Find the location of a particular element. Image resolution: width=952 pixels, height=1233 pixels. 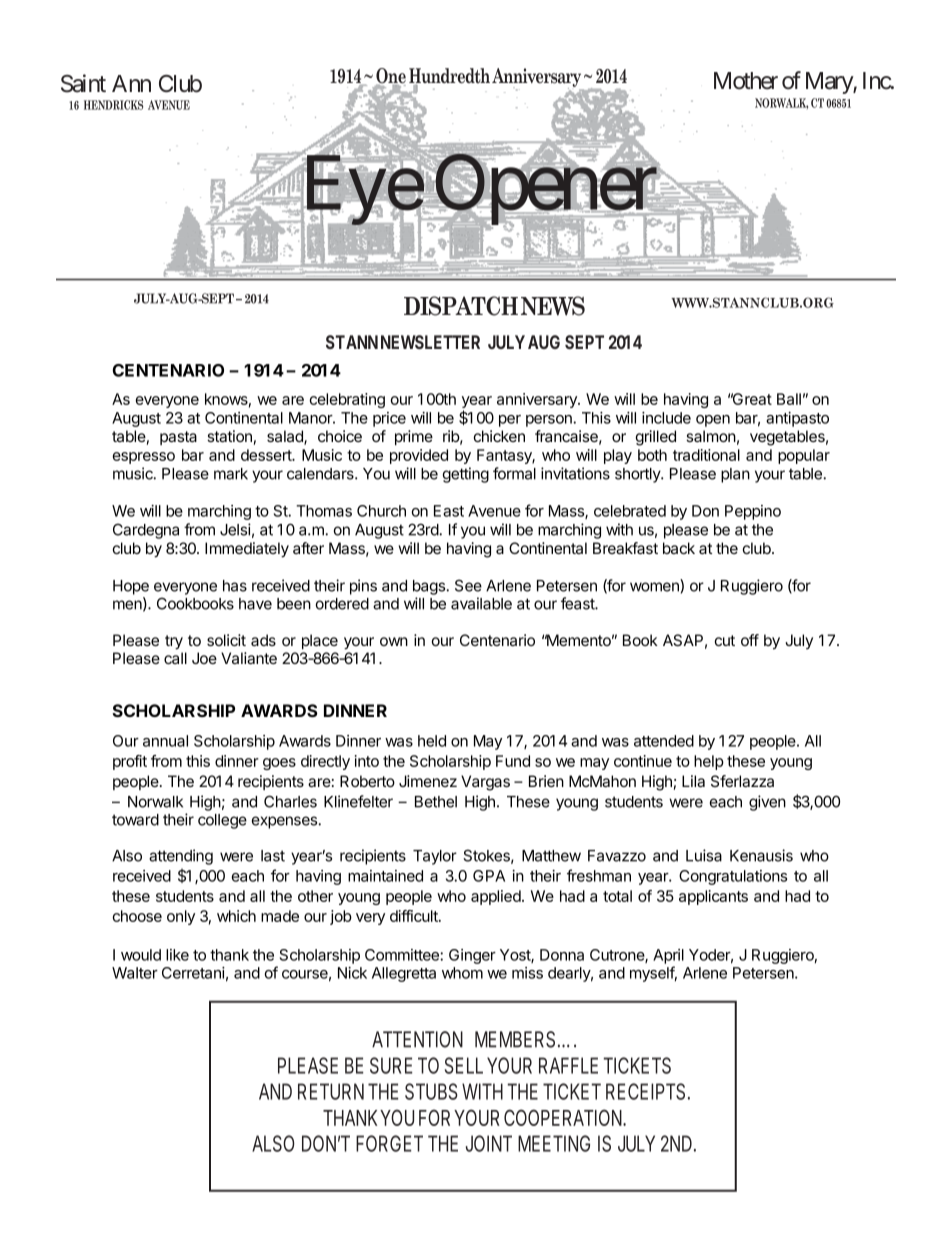

off is located at coordinates (750, 640).
